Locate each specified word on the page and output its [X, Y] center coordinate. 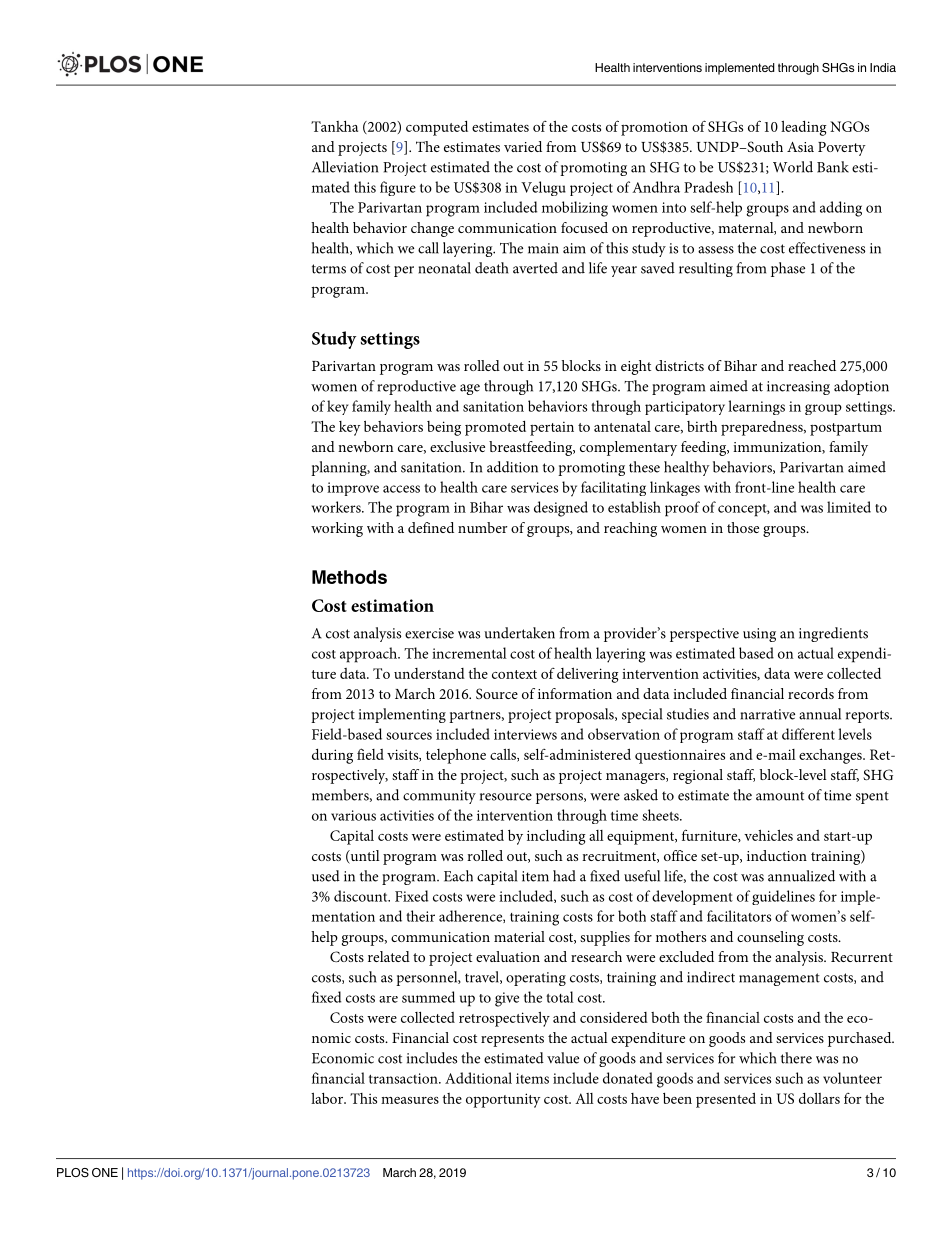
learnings [756, 407]
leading [804, 128]
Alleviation [345, 167]
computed [437, 128]
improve [353, 489]
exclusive [457, 446]
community [439, 797]
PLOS [73, 1172]
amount [780, 796]
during [332, 756]
